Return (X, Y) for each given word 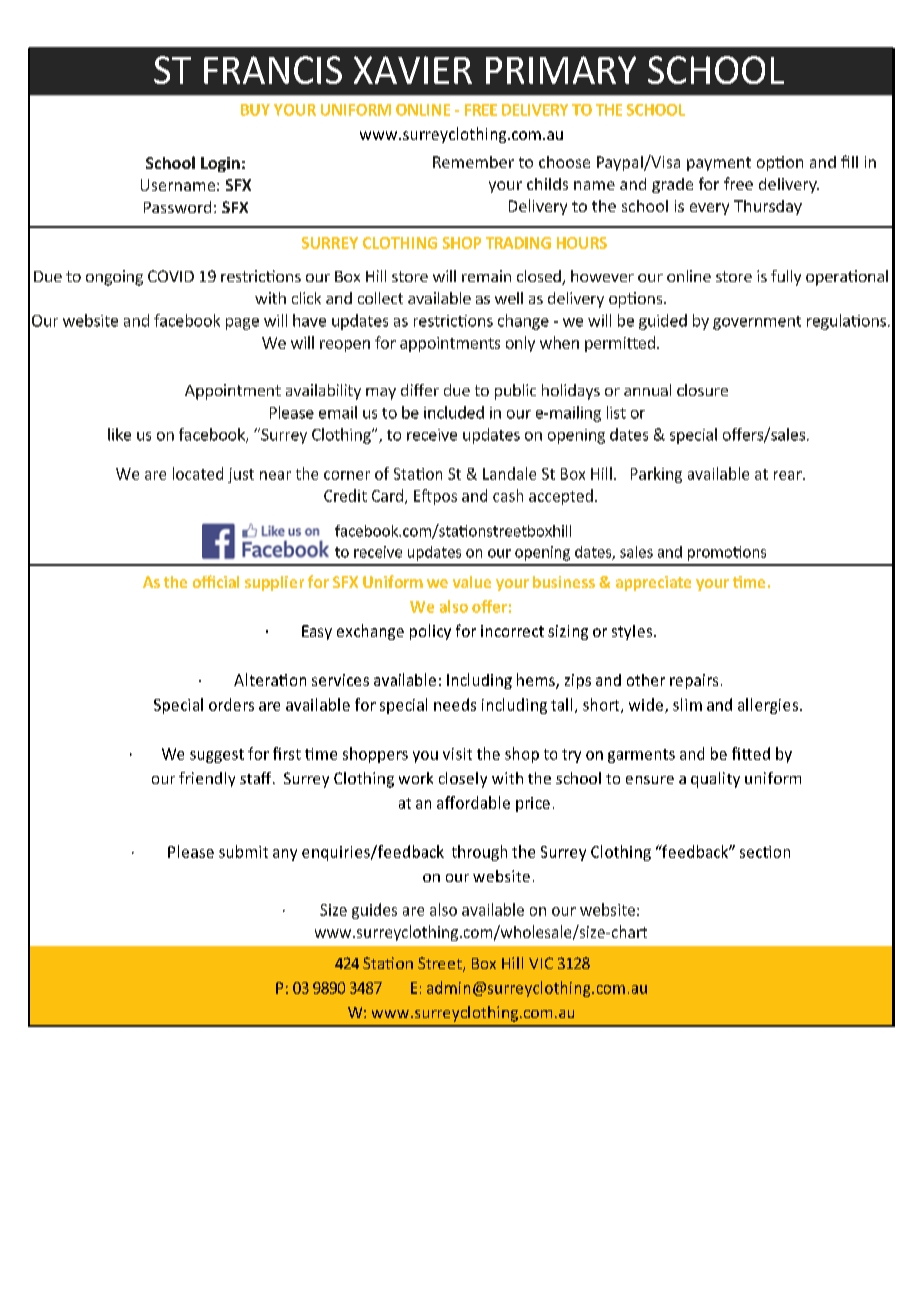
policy (430, 632)
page (242, 324)
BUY (255, 110)
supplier (274, 583)
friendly (207, 779)
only (520, 344)
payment (719, 164)
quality (715, 780)
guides (374, 911)
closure (702, 390)
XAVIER (413, 70)
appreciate (653, 583)
